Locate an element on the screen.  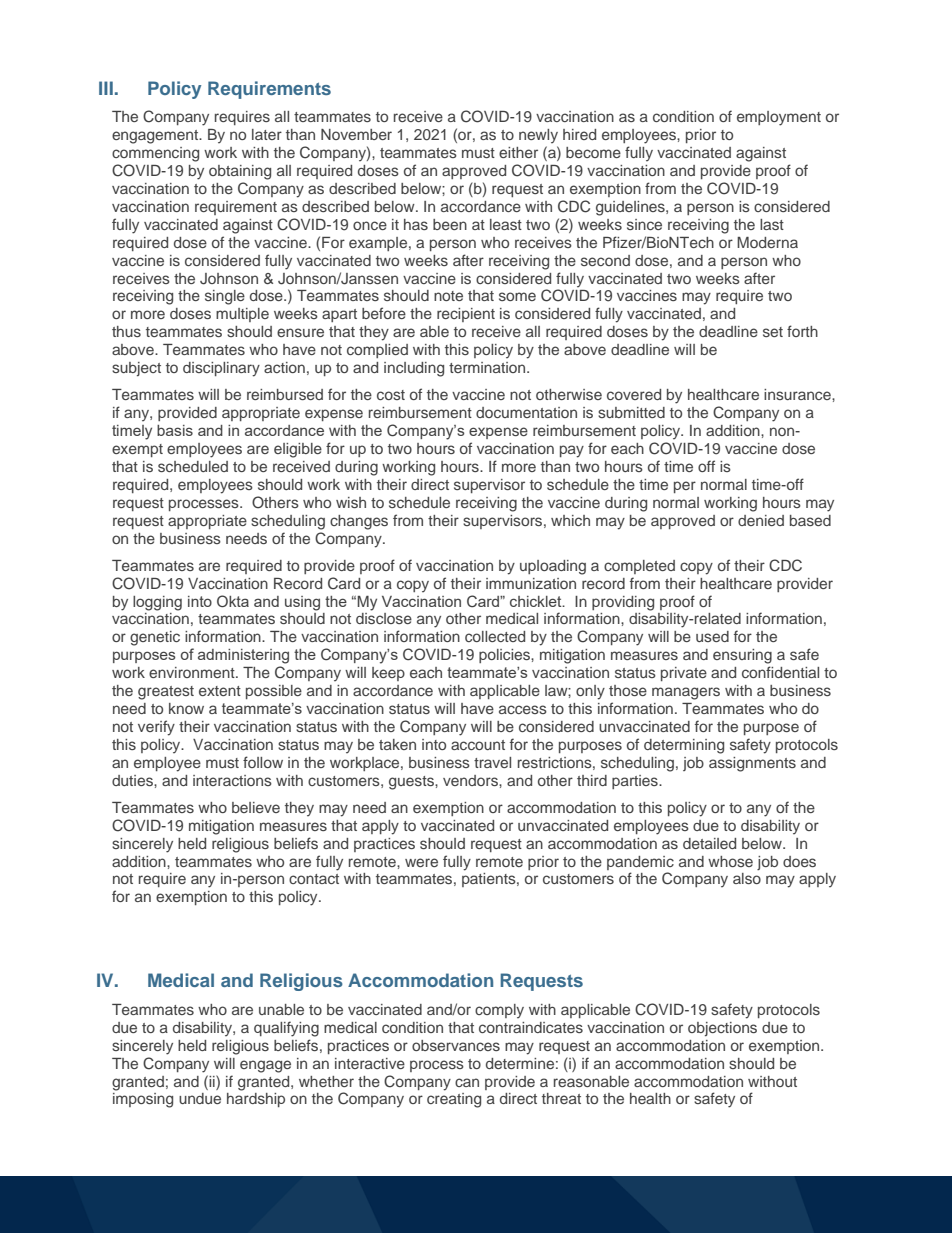
either is located at coordinates (518, 152).
